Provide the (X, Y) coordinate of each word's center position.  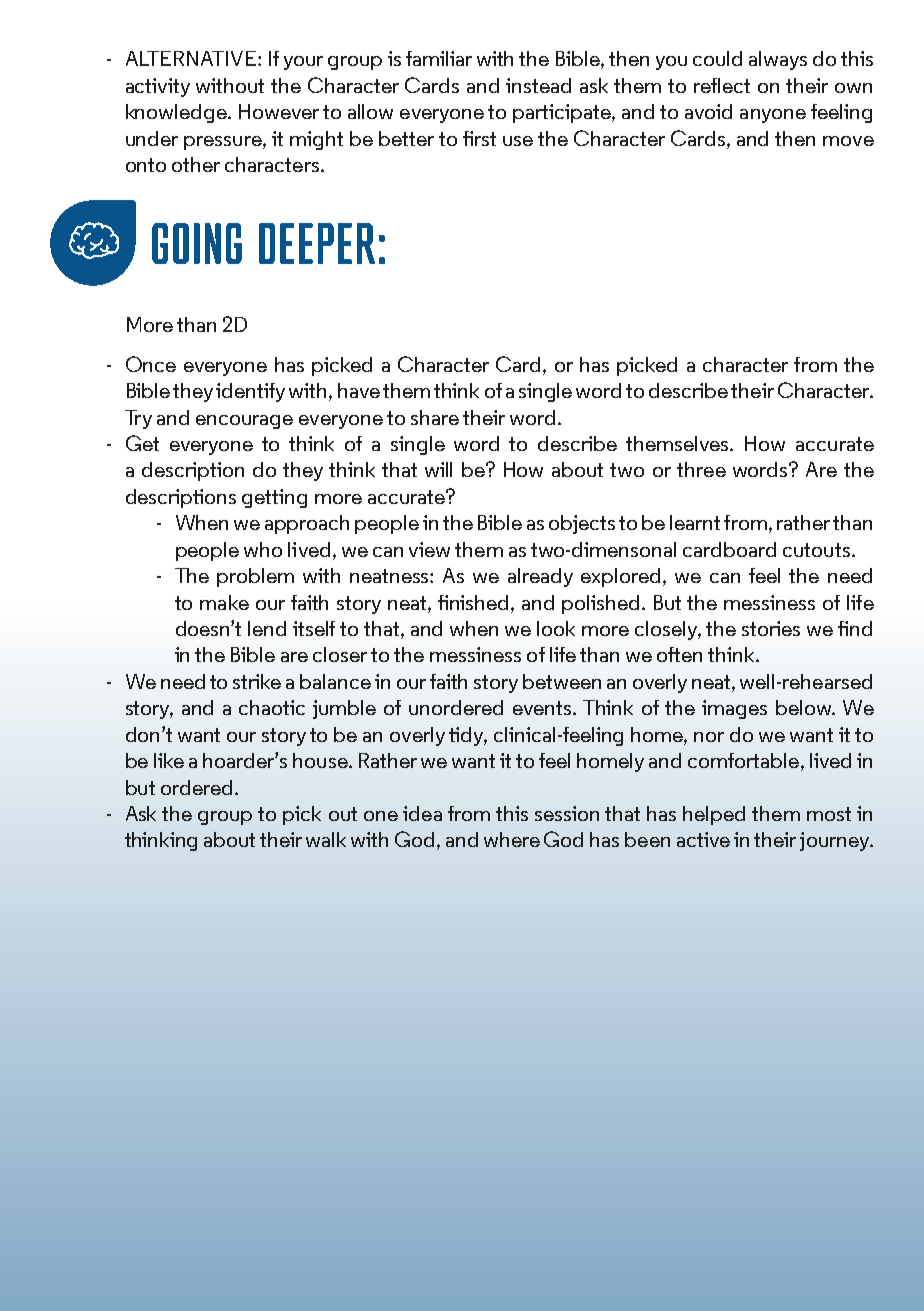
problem (255, 577)
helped (714, 815)
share (435, 417)
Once (151, 364)
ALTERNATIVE (192, 58)
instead (538, 85)
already (540, 577)
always (778, 60)
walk (326, 839)
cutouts (816, 550)
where (512, 839)
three (701, 469)
